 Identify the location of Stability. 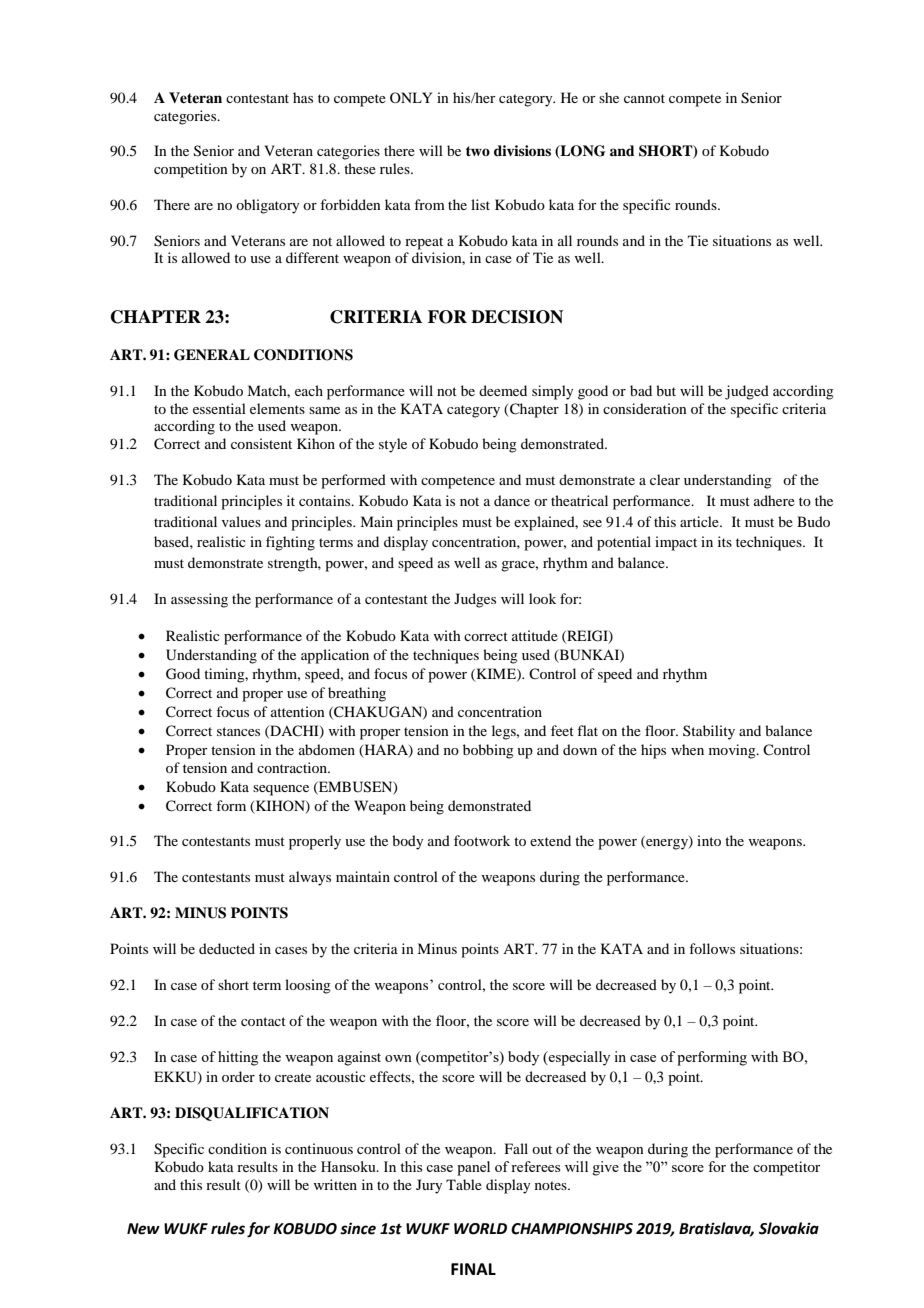
(709, 732).
